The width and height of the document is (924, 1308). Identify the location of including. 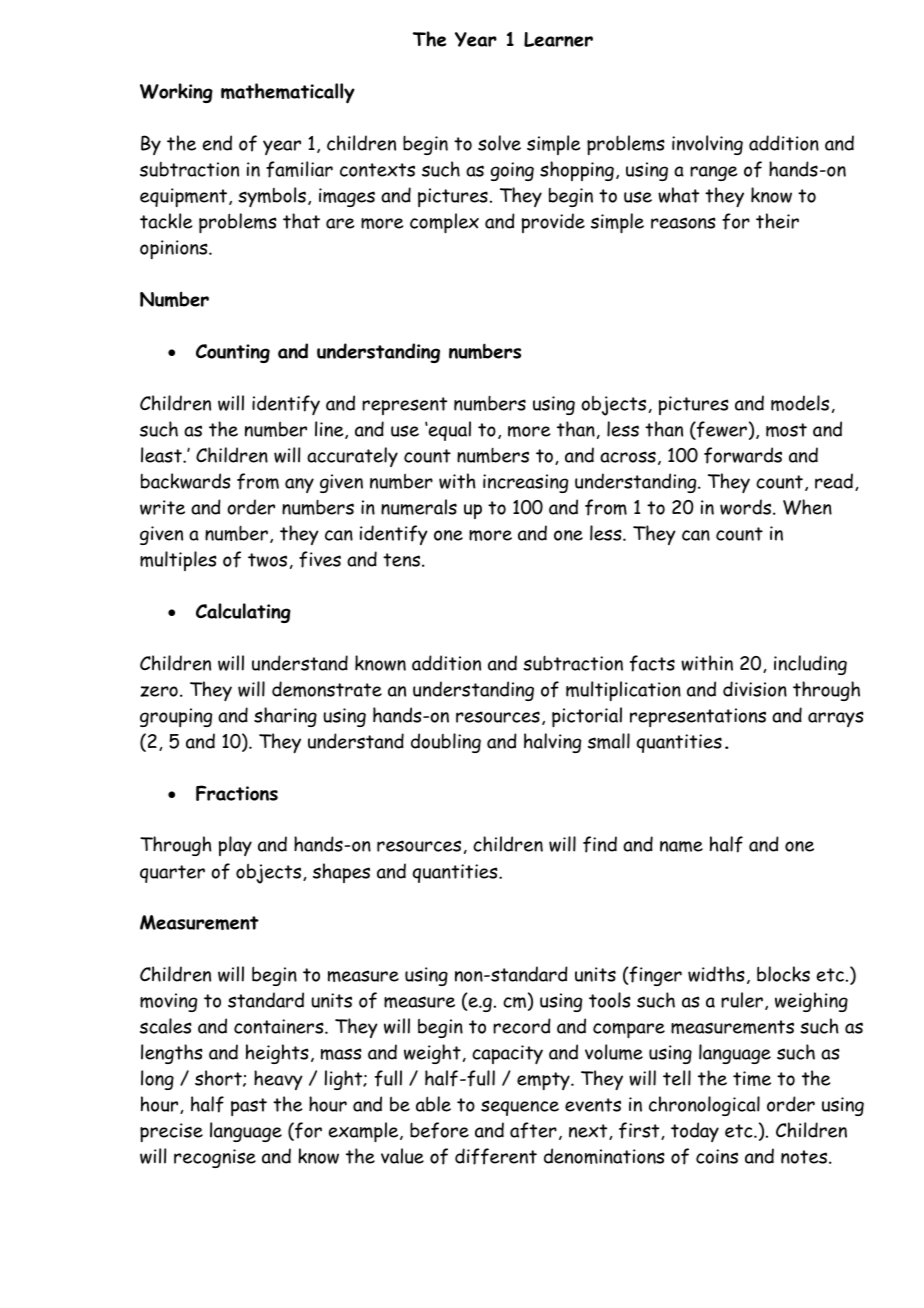
(810, 665).
